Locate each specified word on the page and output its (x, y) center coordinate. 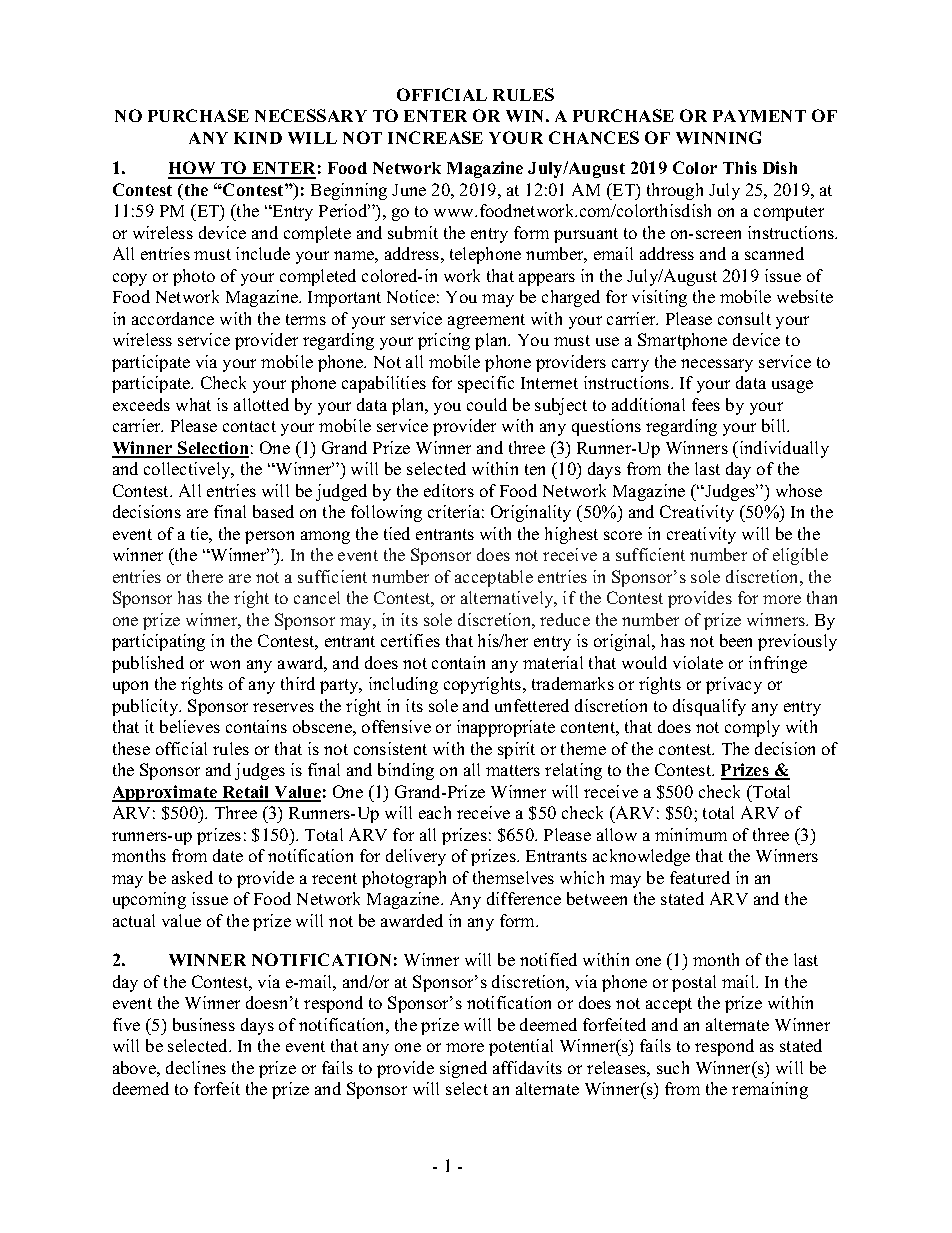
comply (752, 728)
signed (463, 1069)
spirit (516, 750)
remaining (770, 1090)
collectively (188, 470)
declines (196, 1067)
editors (449, 490)
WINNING (718, 137)
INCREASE (435, 137)
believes (190, 726)
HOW (193, 169)
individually (783, 449)
